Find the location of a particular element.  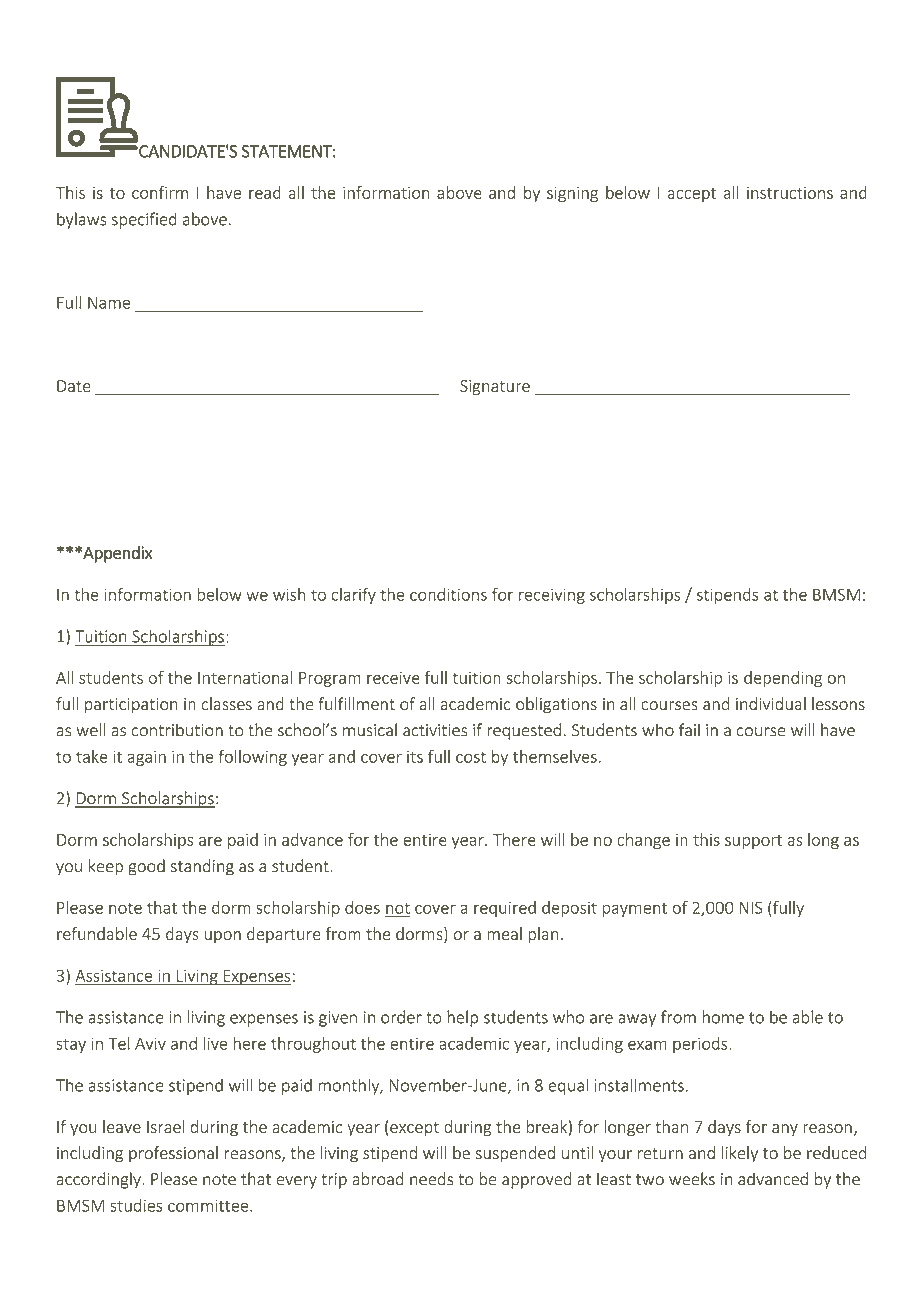

professional is located at coordinates (173, 1154).
